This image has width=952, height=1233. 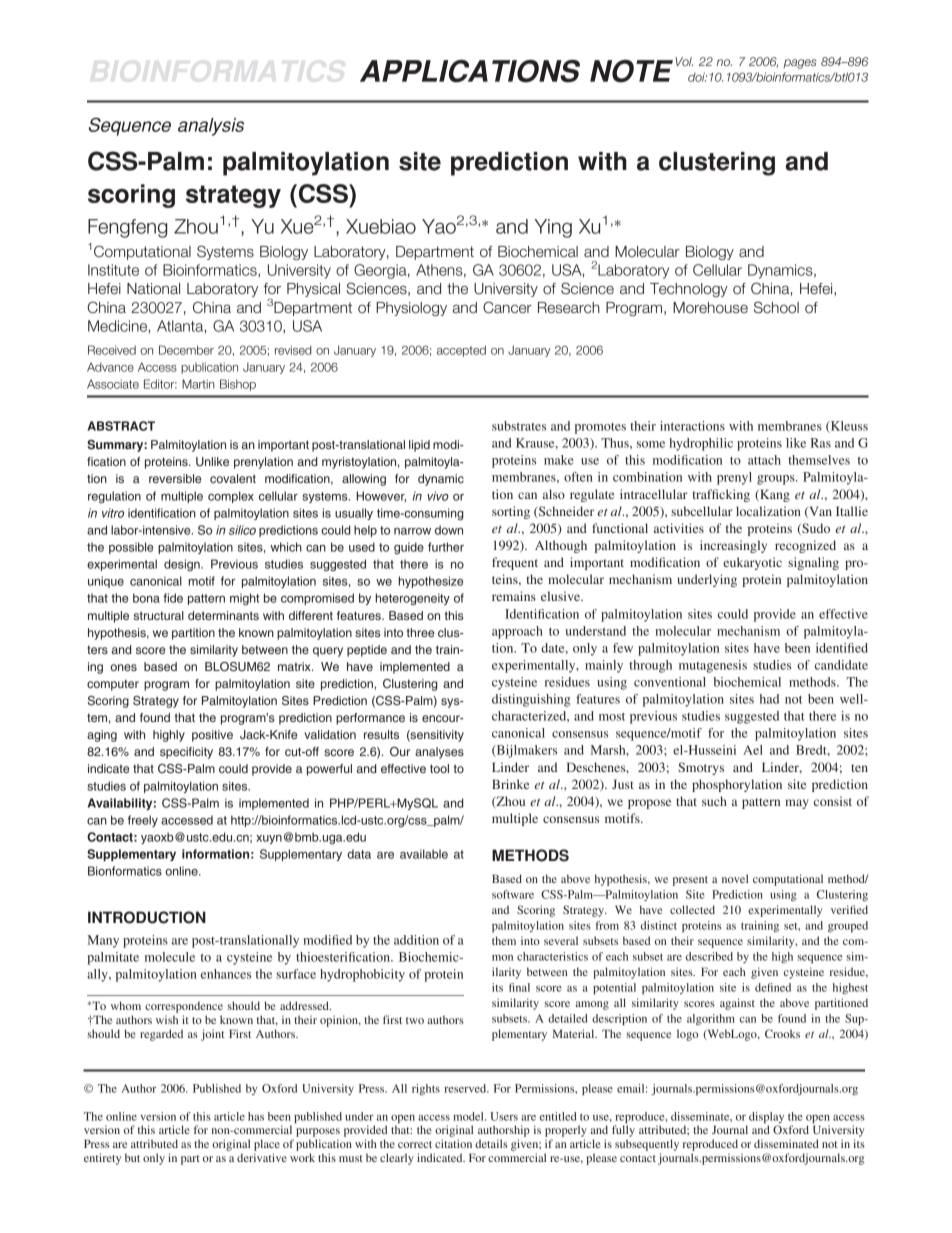 I want to click on complex, so click(x=231, y=497).
